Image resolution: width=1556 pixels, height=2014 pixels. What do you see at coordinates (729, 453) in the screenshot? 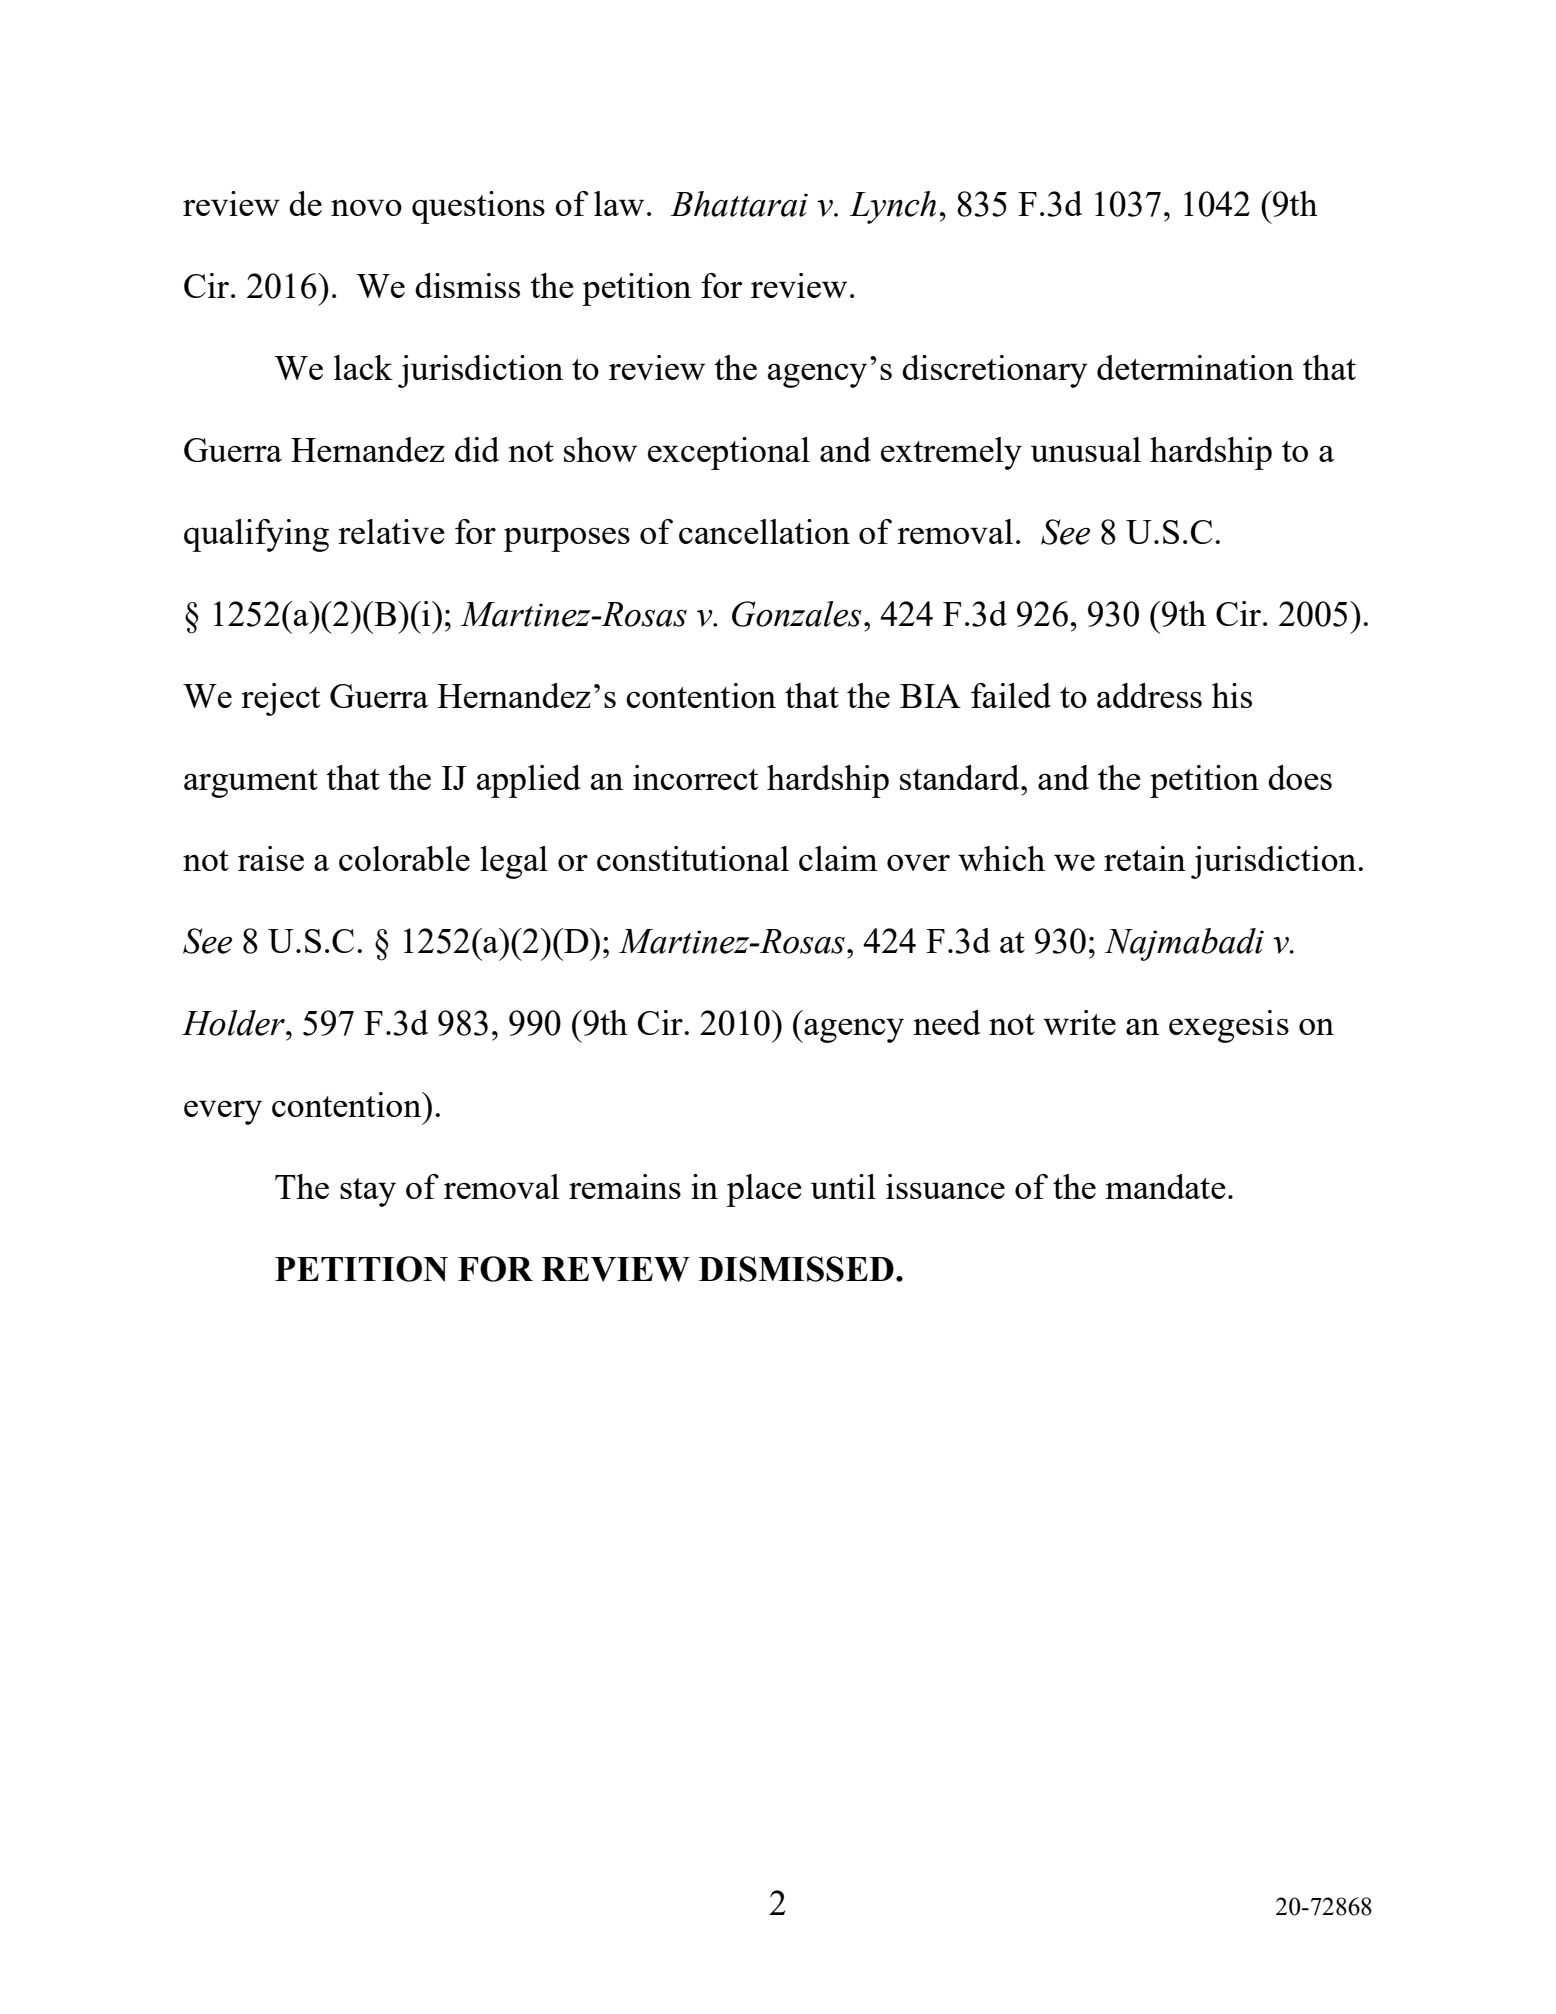
I see `exceptional` at bounding box center [729, 453].
